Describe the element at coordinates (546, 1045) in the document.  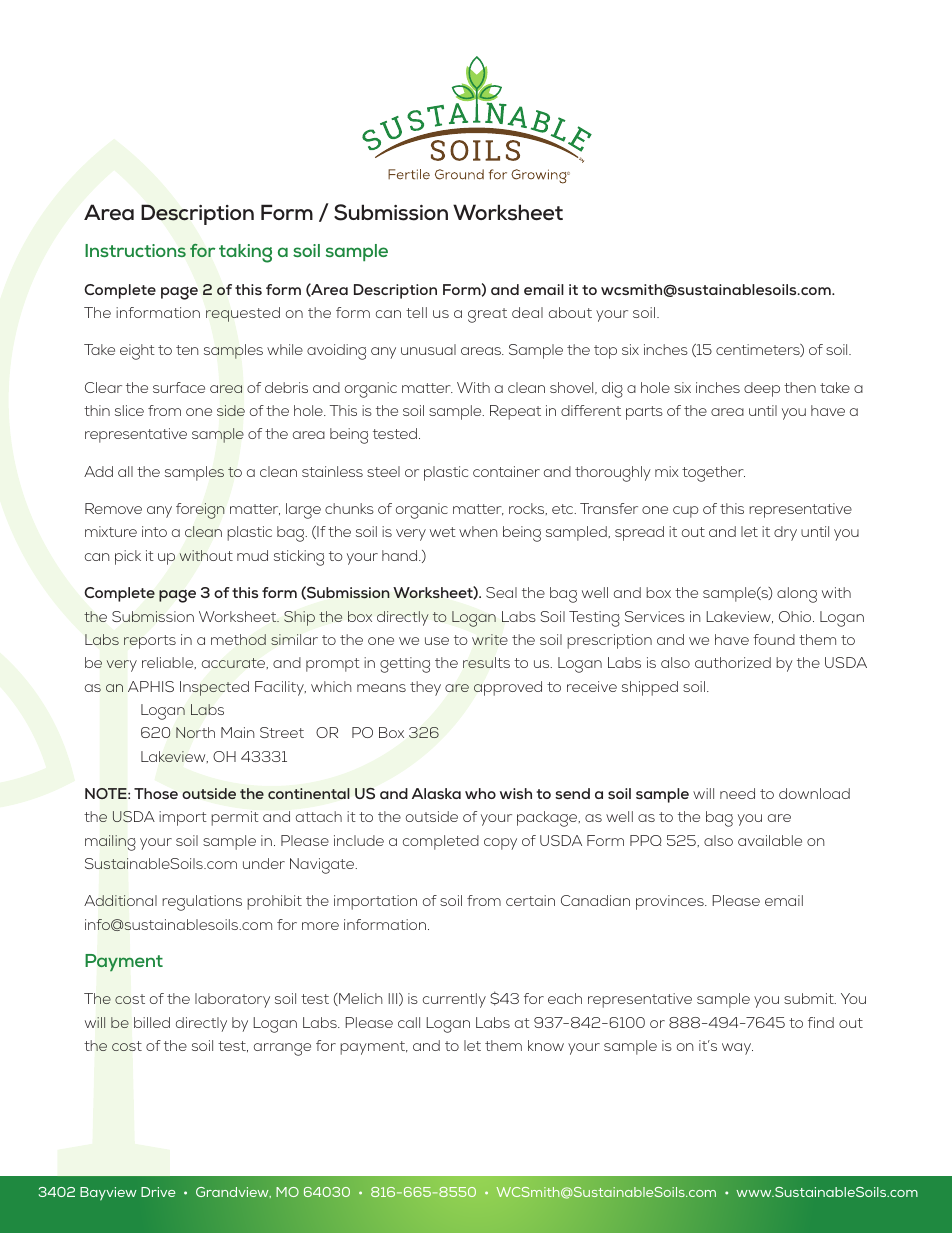
I see `know` at that location.
